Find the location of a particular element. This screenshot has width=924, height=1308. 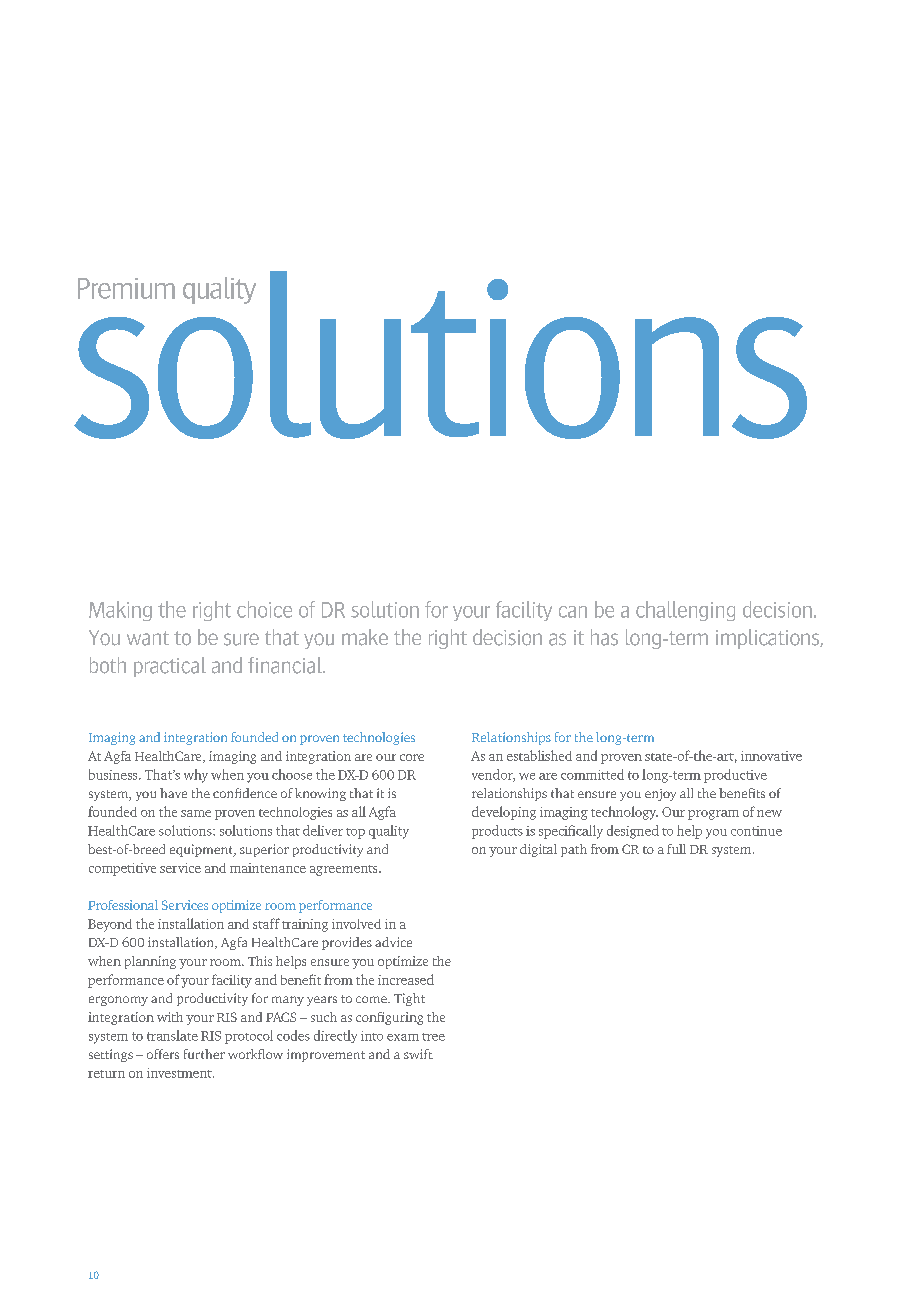

make is located at coordinates (365, 637).
